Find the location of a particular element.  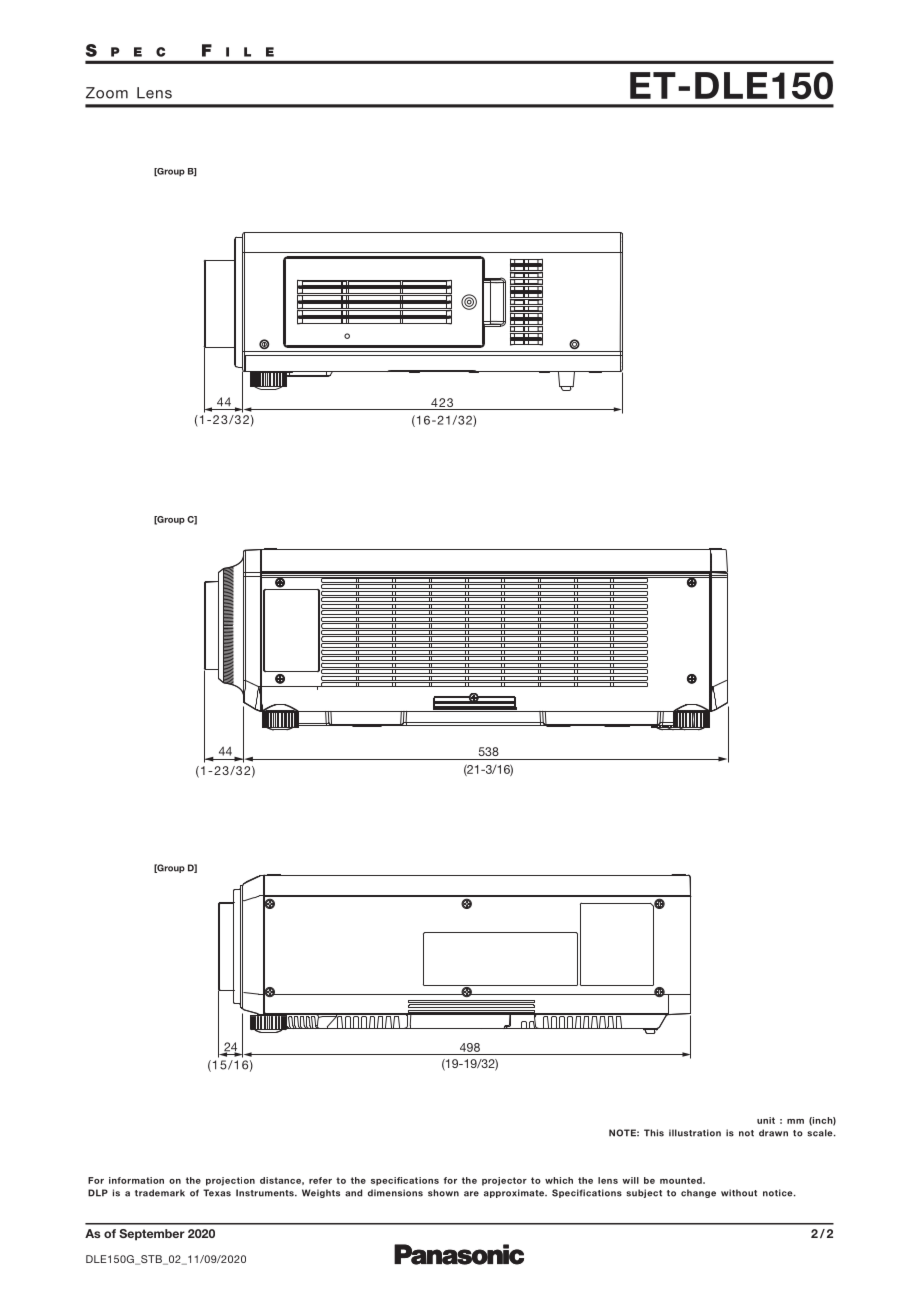

This is located at coordinates (654, 1133).
